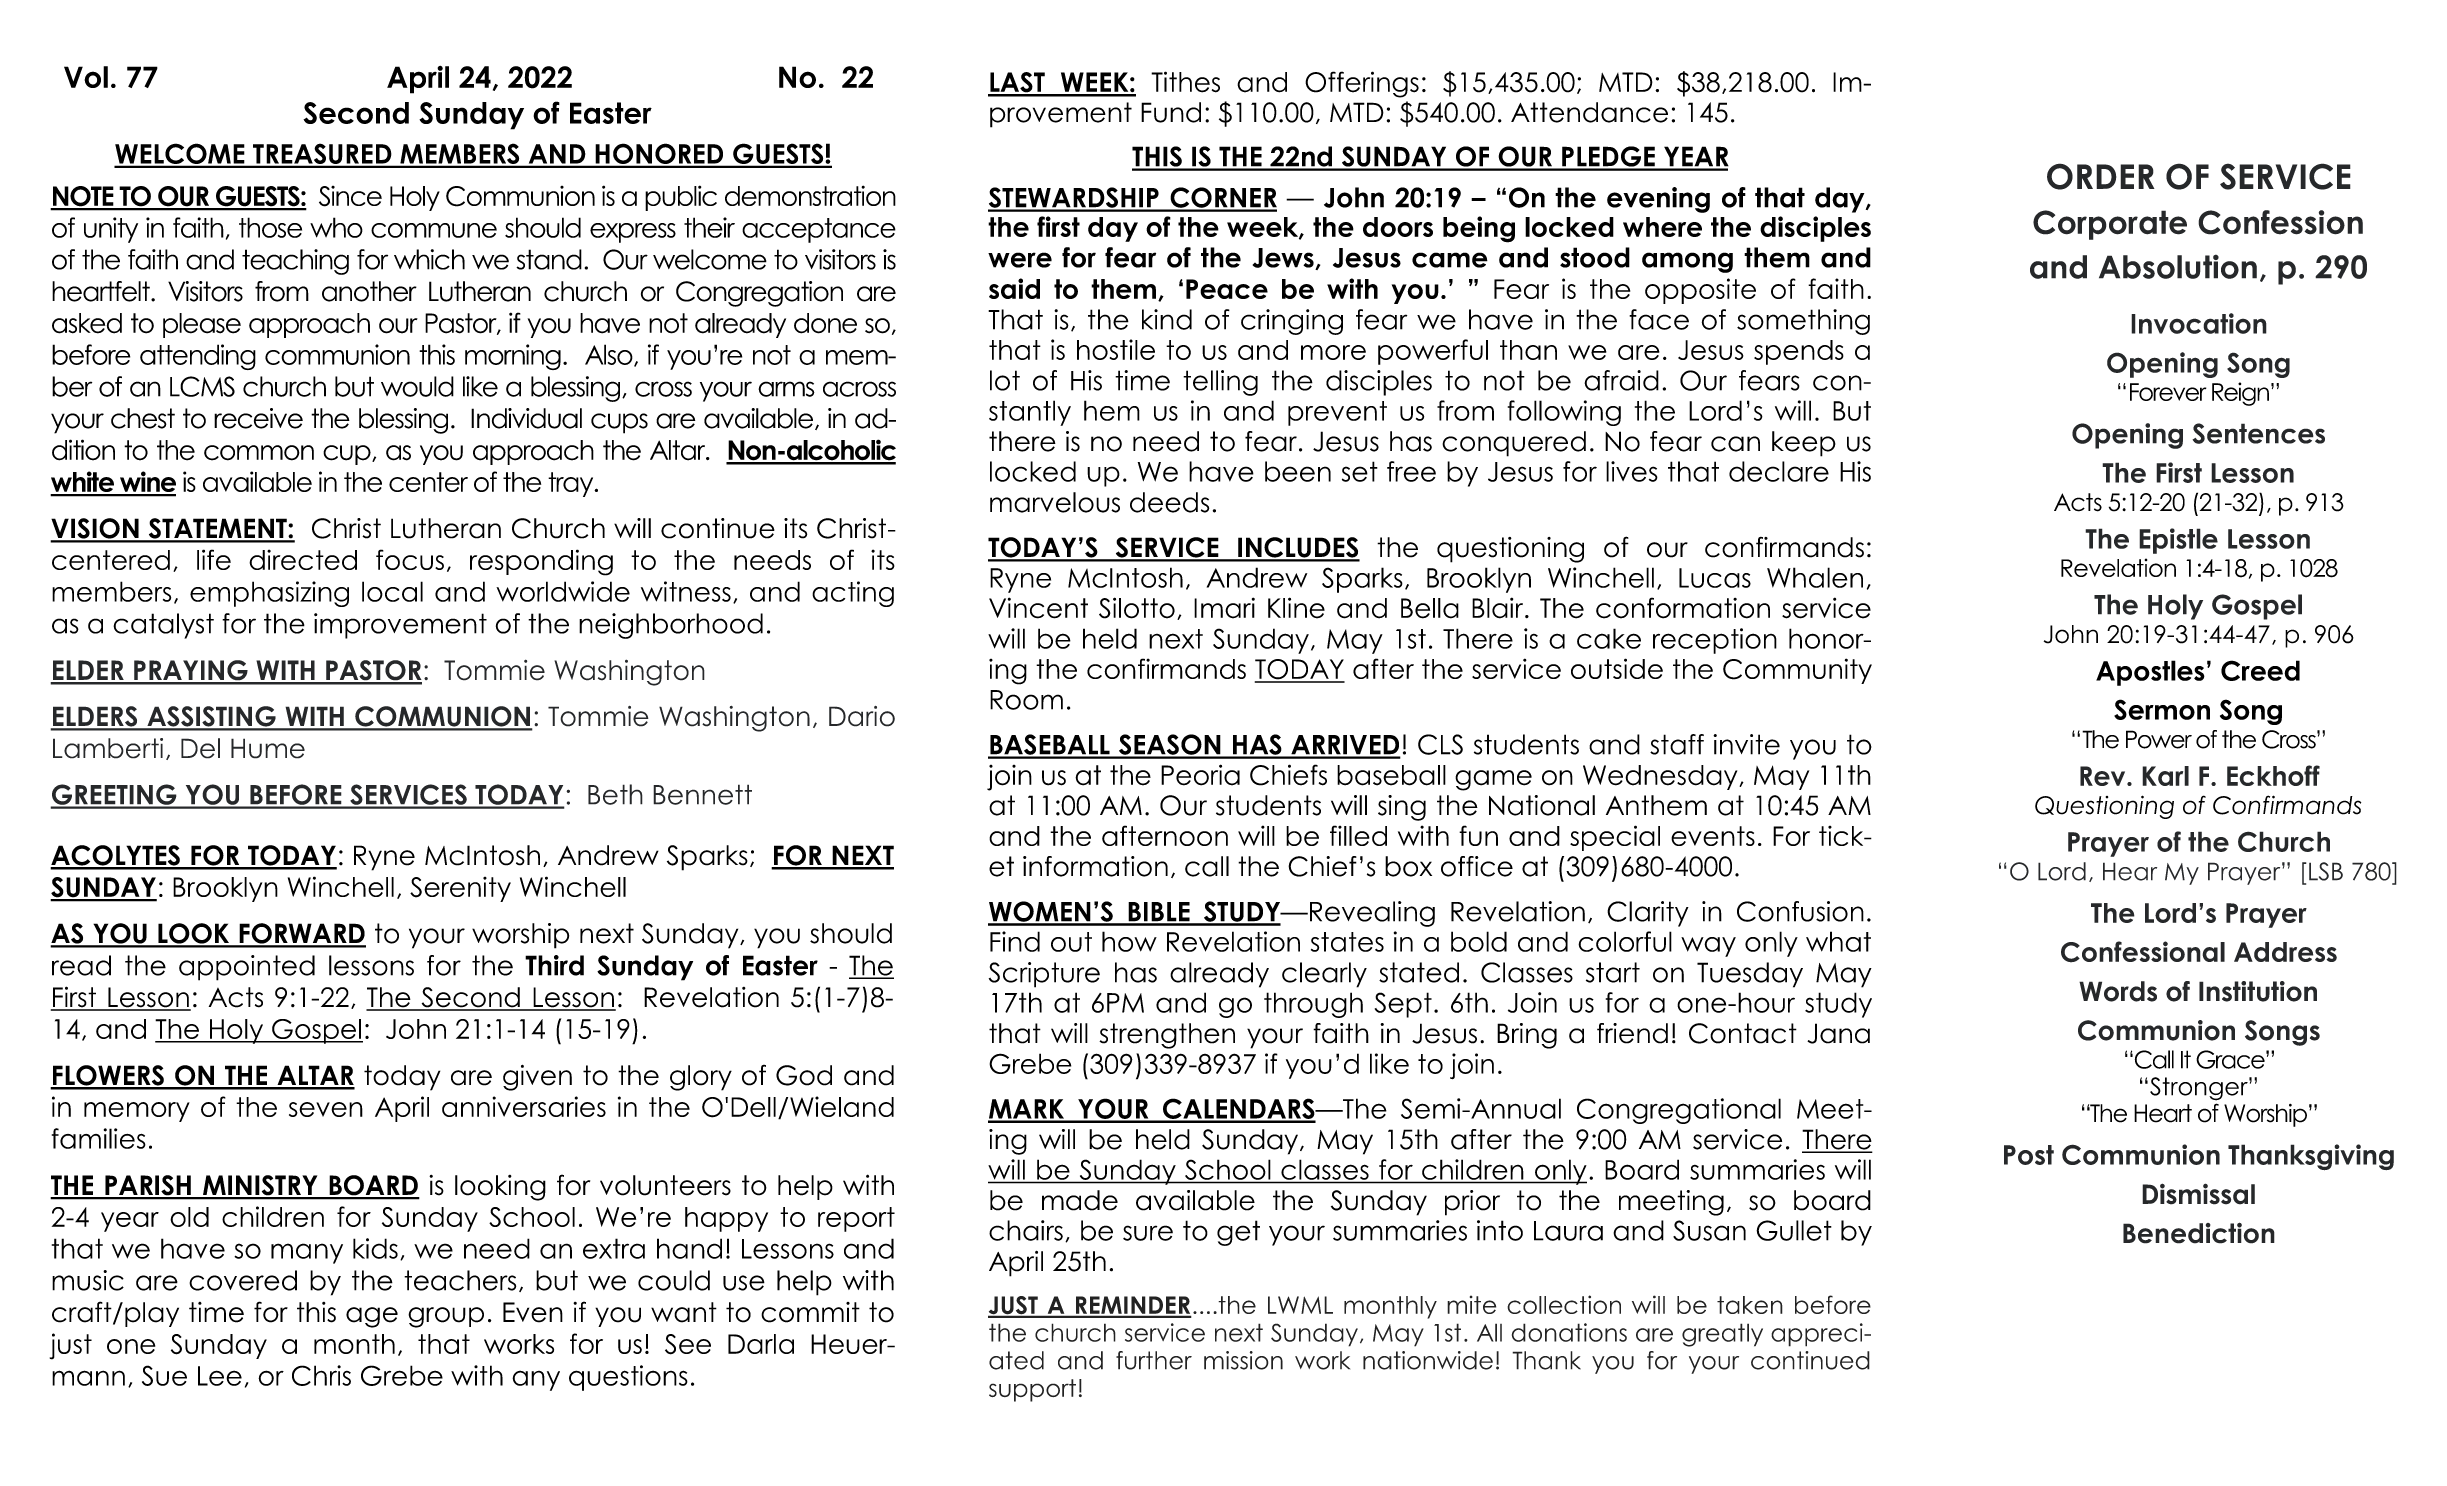 The width and height of the document is (2447, 1486). What do you see at coordinates (537, 1078) in the document?
I see `given` at bounding box center [537, 1078].
